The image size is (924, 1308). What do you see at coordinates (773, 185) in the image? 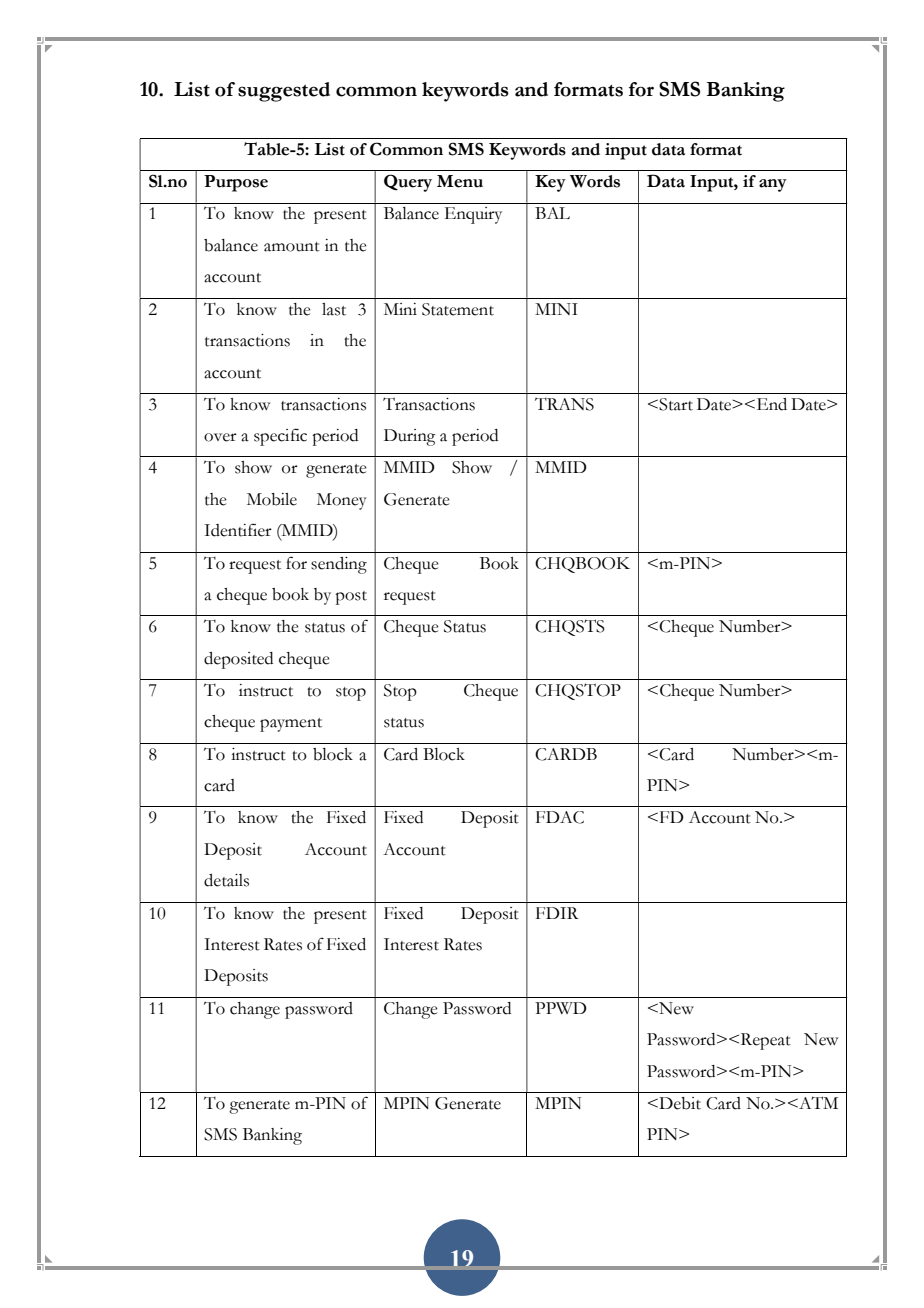
I see `any` at bounding box center [773, 185].
